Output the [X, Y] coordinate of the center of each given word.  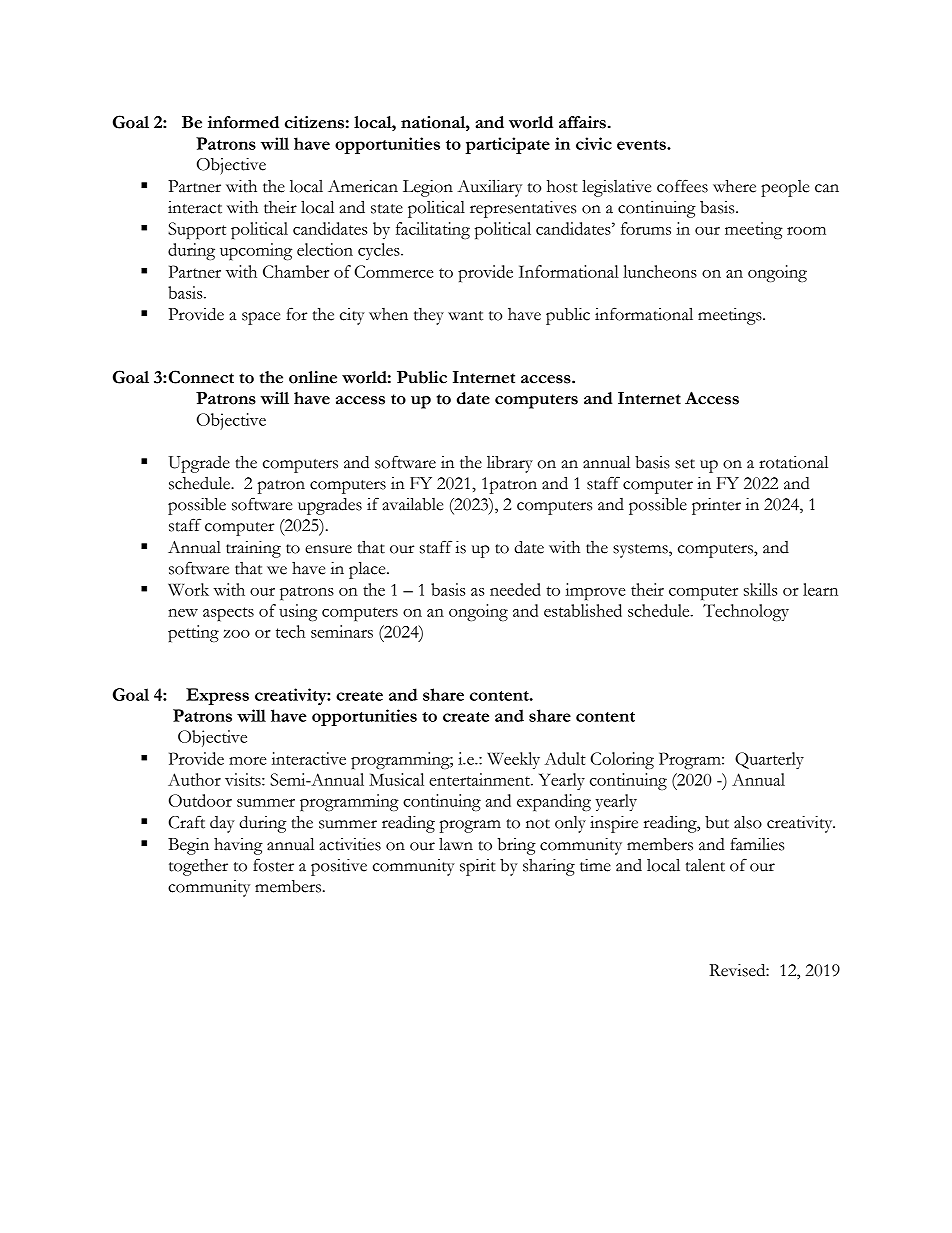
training [253, 549]
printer [716, 506]
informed [243, 122]
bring [516, 846]
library [510, 464]
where [734, 186]
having [238, 846]
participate [507, 145]
